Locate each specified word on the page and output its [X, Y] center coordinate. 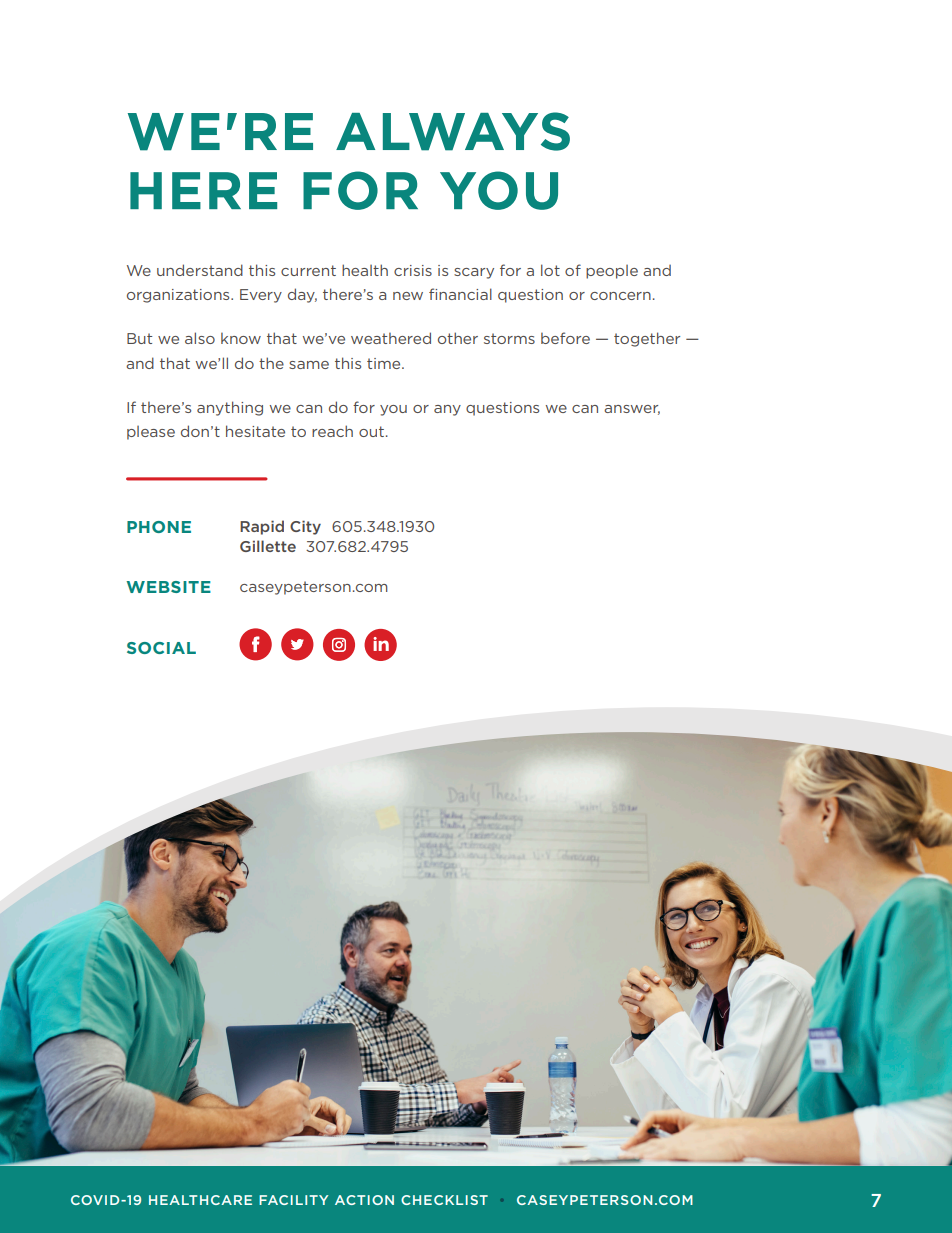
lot [550, 270]
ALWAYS [453, 131]
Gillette [268, 546]
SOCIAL [161, 648]
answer [632, 410]
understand [200, 270]
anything [230, 408]
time [385, 363]
